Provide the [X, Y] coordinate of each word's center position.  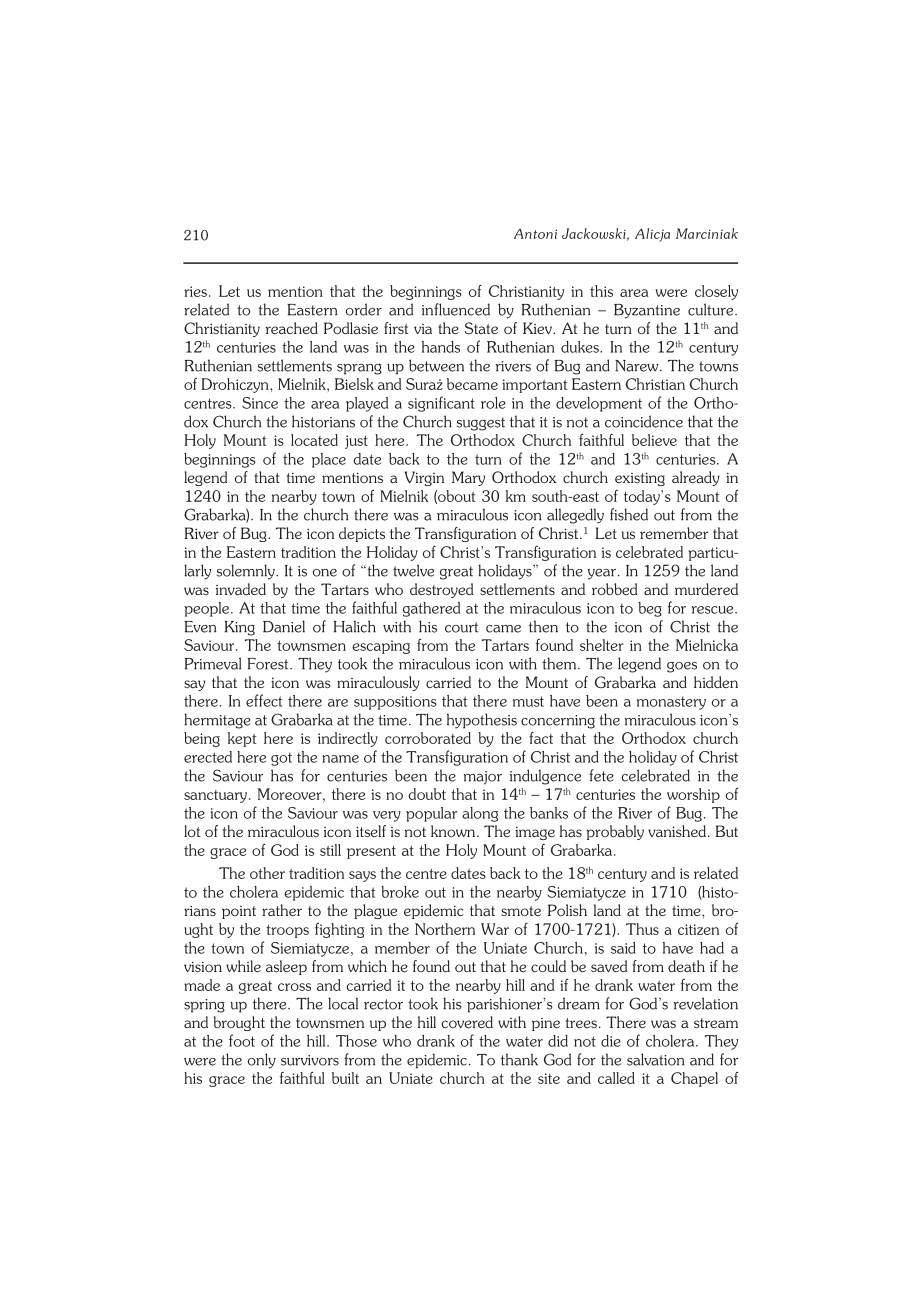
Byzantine [647, 311]
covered [467, 1022]
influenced [456, 309]
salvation [656, 1059]
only [262, 1061]
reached [292, 328]
